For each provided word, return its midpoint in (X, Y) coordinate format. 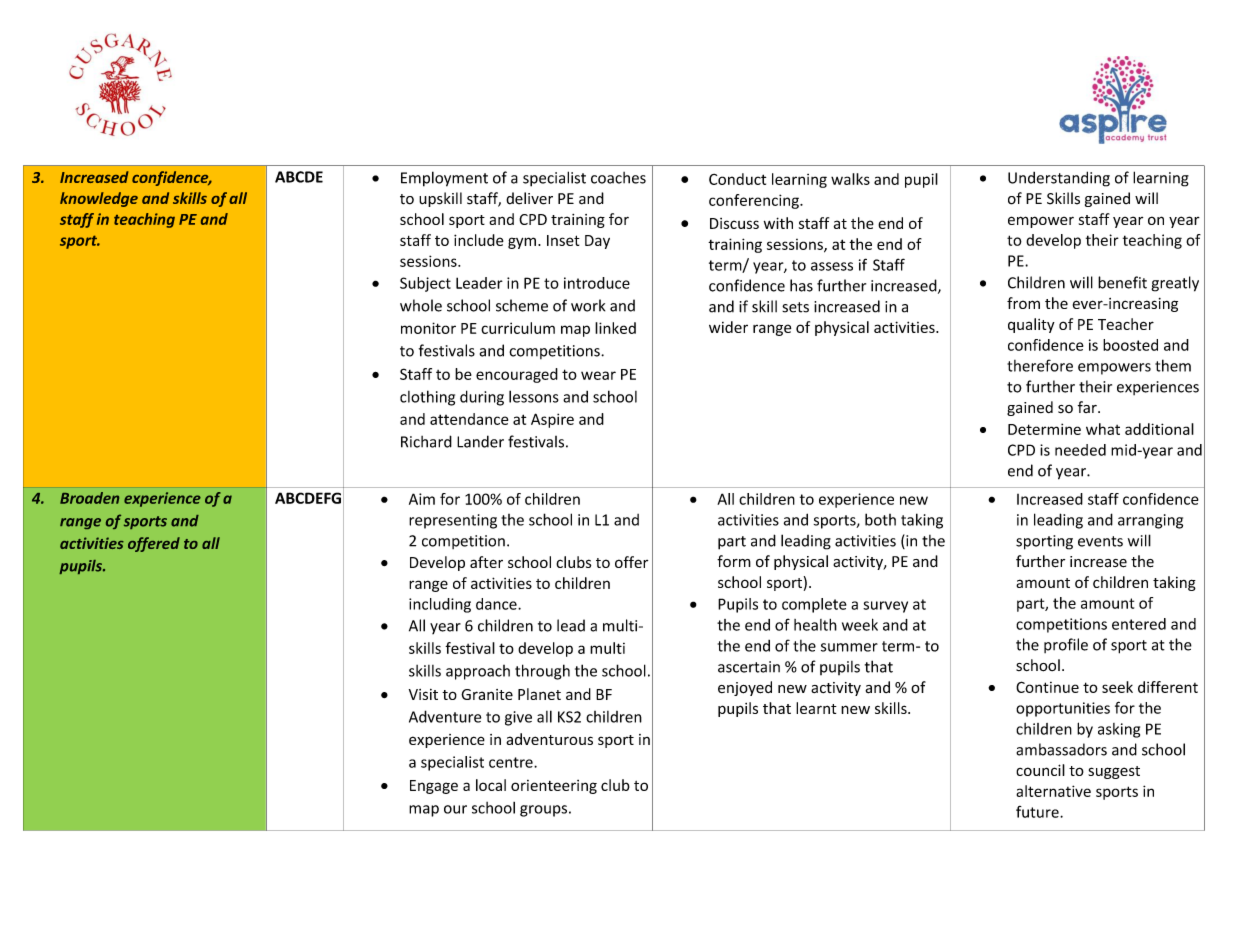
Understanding (1059, 179)
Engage (434, 787)
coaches (618, 178)
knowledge (99, 199)
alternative (1053, 791)
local (491, 785)
